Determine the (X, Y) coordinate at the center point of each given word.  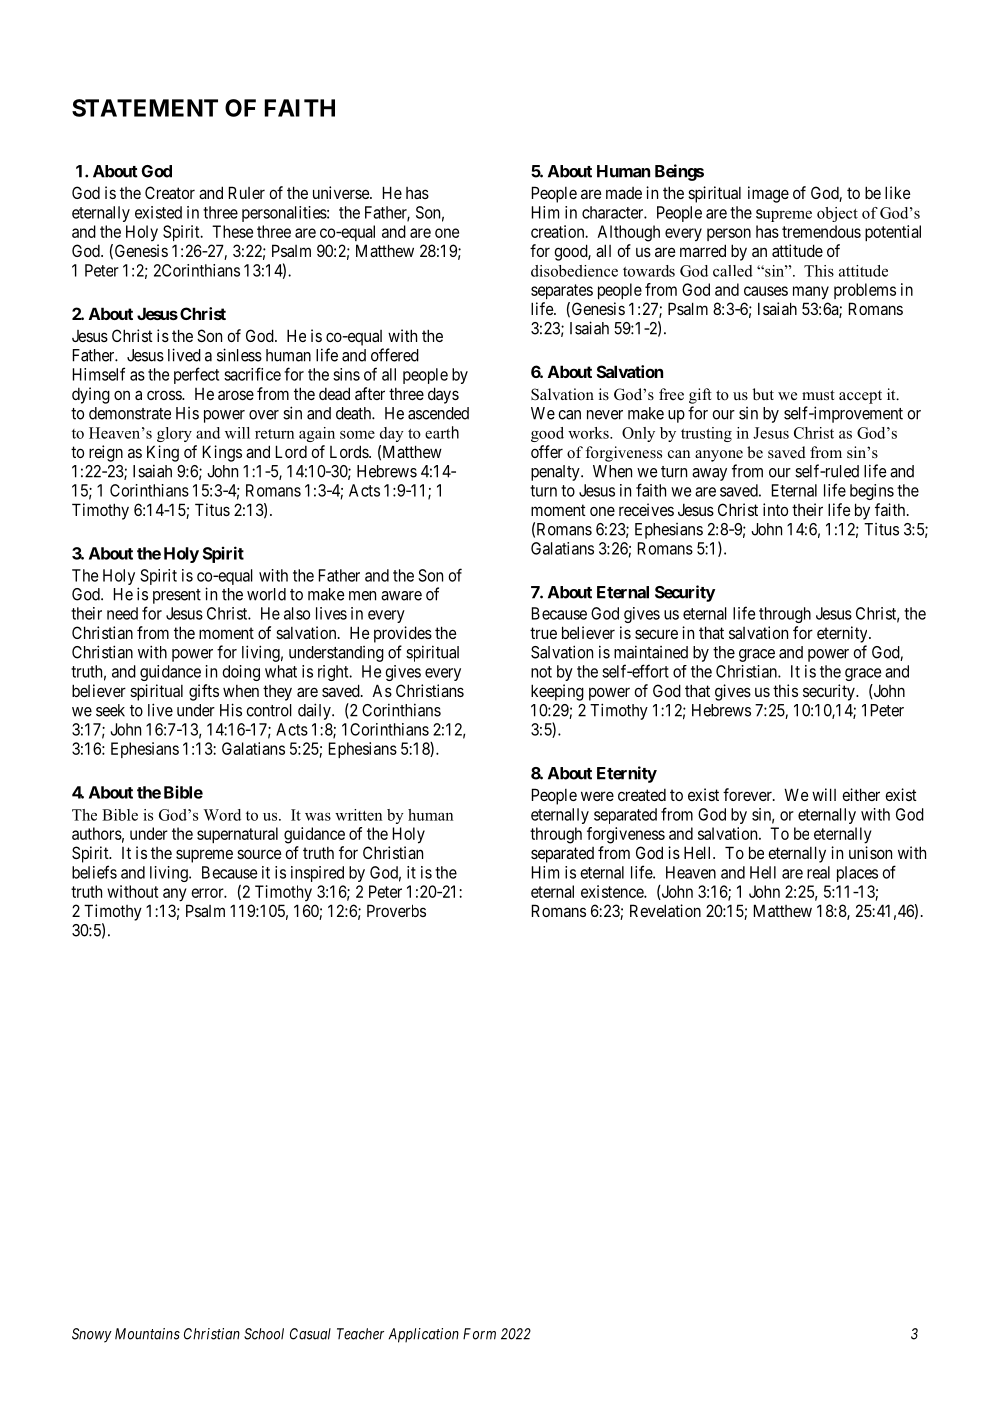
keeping (557, 692)
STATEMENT (145, 108)
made (624, 193)
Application (424, 1335)
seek (110, 710)
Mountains (147, 1334)
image (768, 194)
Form (479, 1334)
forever (748, 794)
